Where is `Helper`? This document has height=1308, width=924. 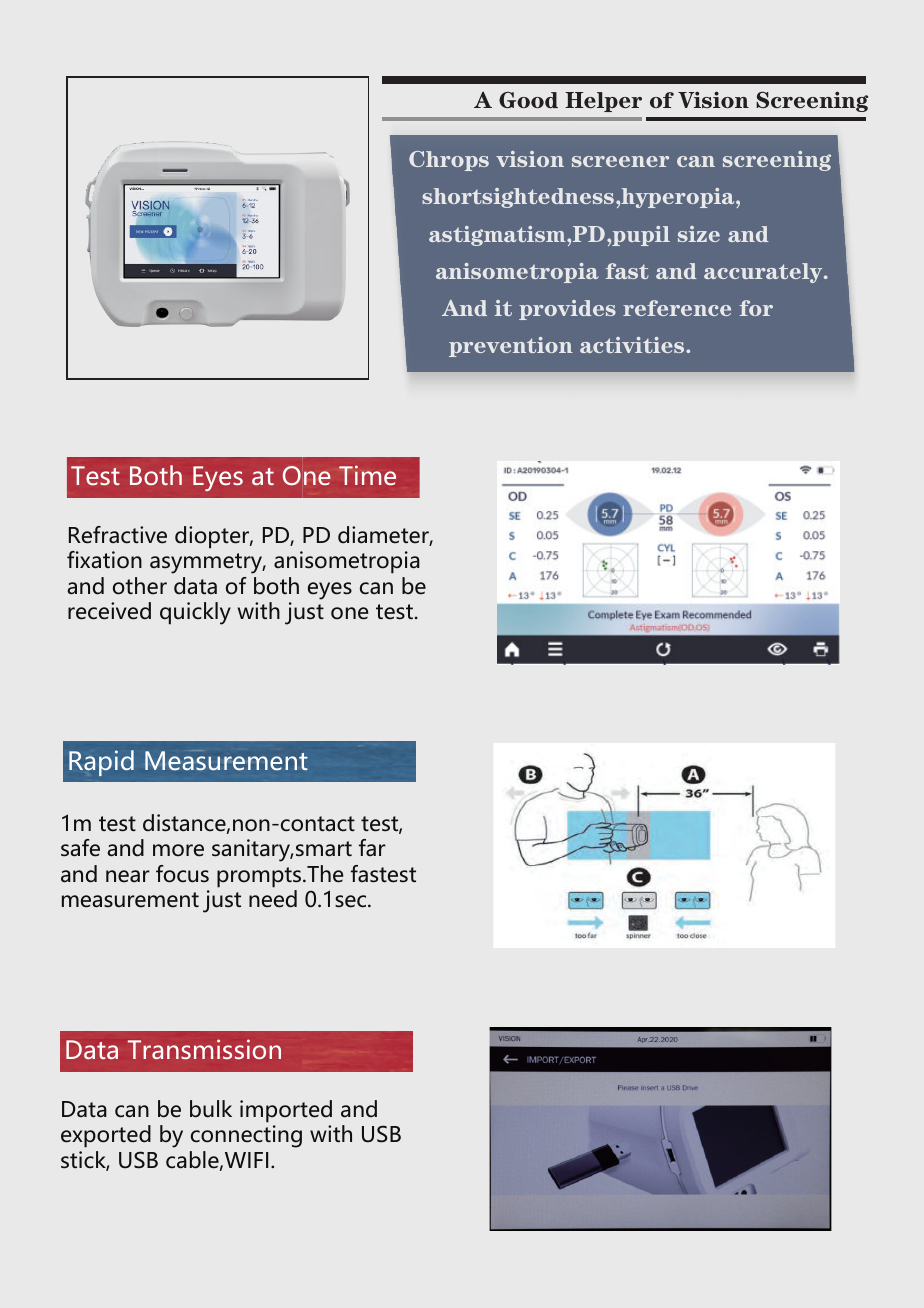
Helper is located at coordinates (603, 102).
